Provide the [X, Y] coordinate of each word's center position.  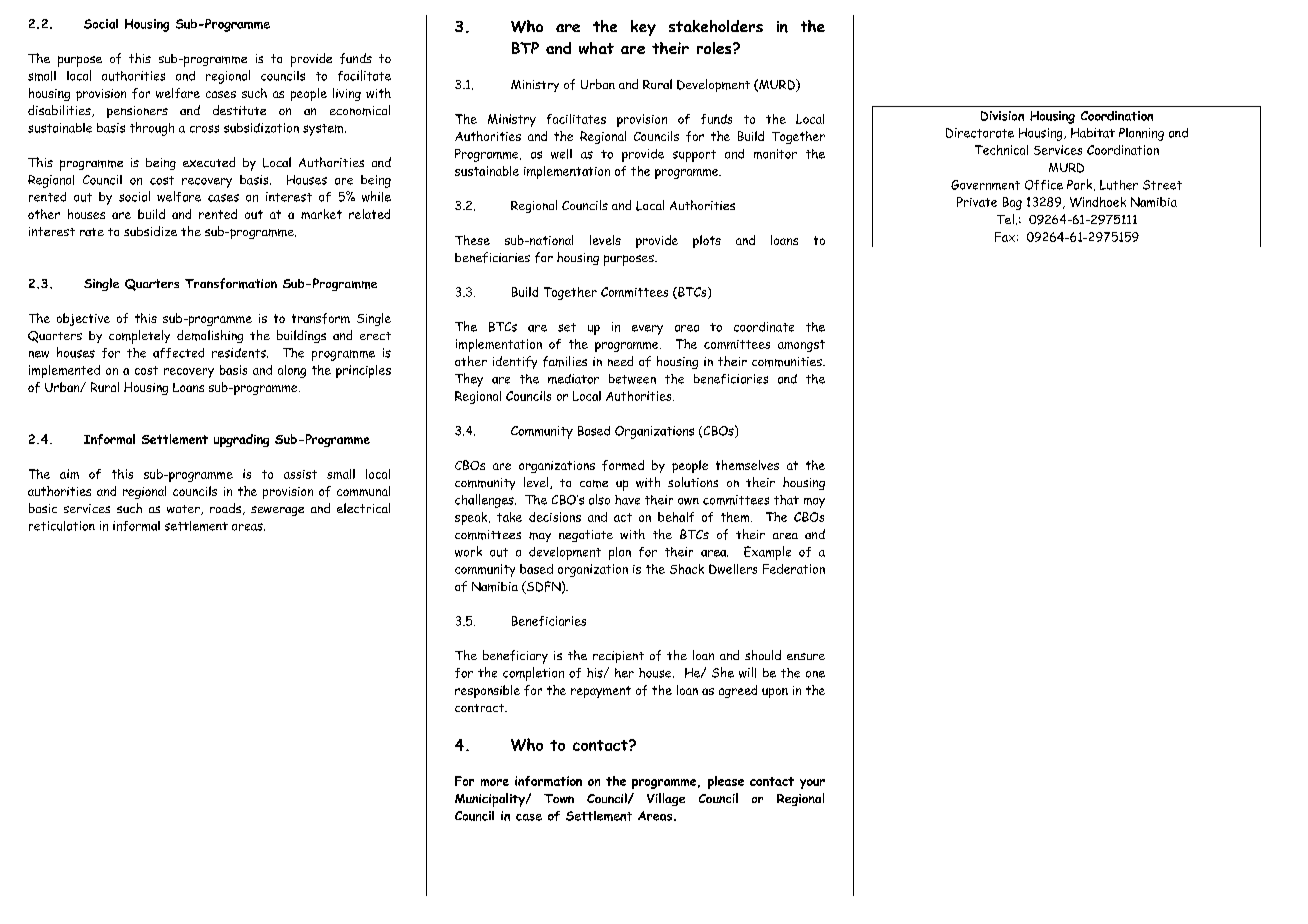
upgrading [241, 440]
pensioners [137, 112]
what [596, 48]
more [495, 782]
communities [788, 362]
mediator [573, 379]
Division [1002, 116]
